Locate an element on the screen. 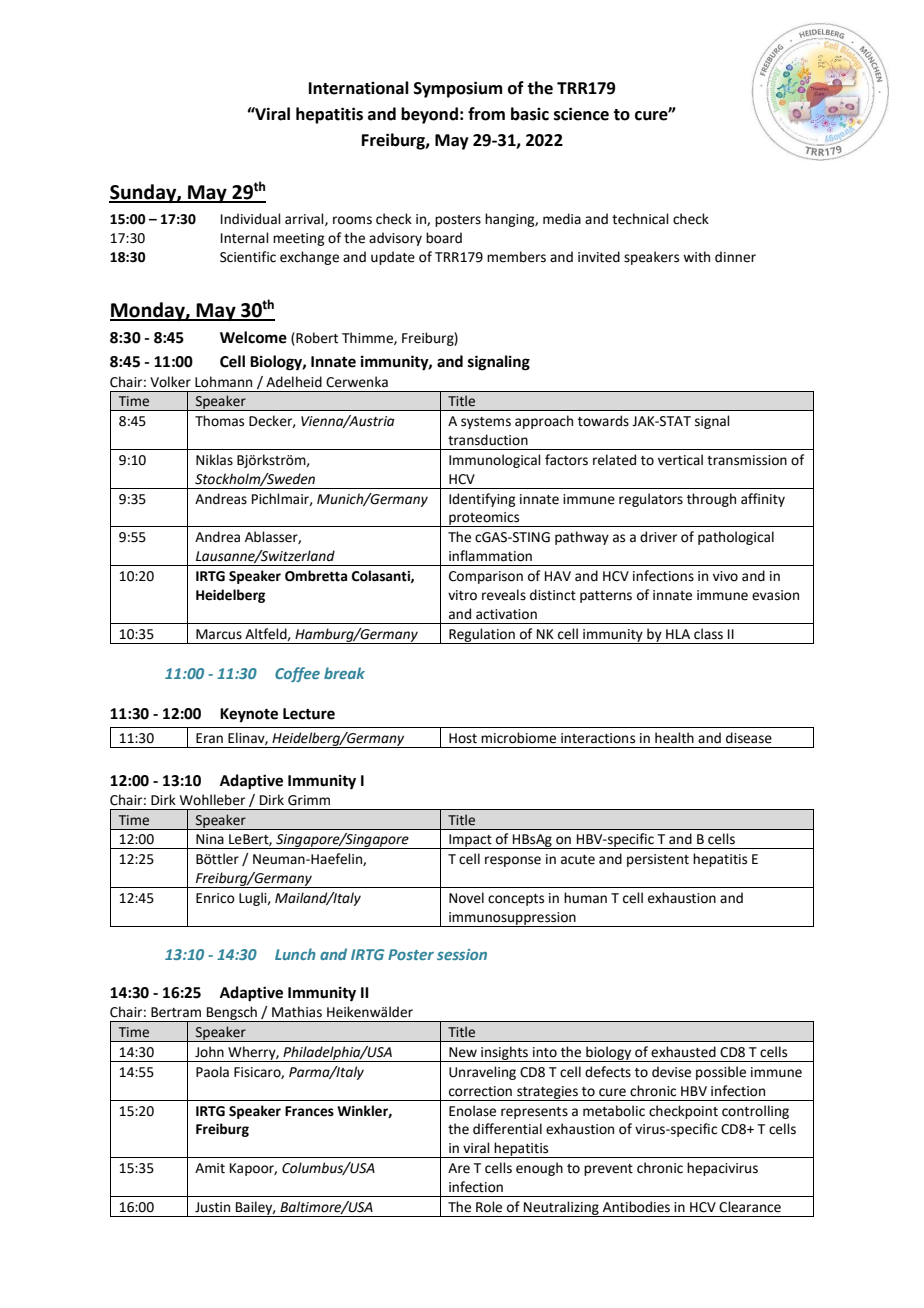 This screenshot has height=1308, width=924. from is located at coordinates (486, 114).
